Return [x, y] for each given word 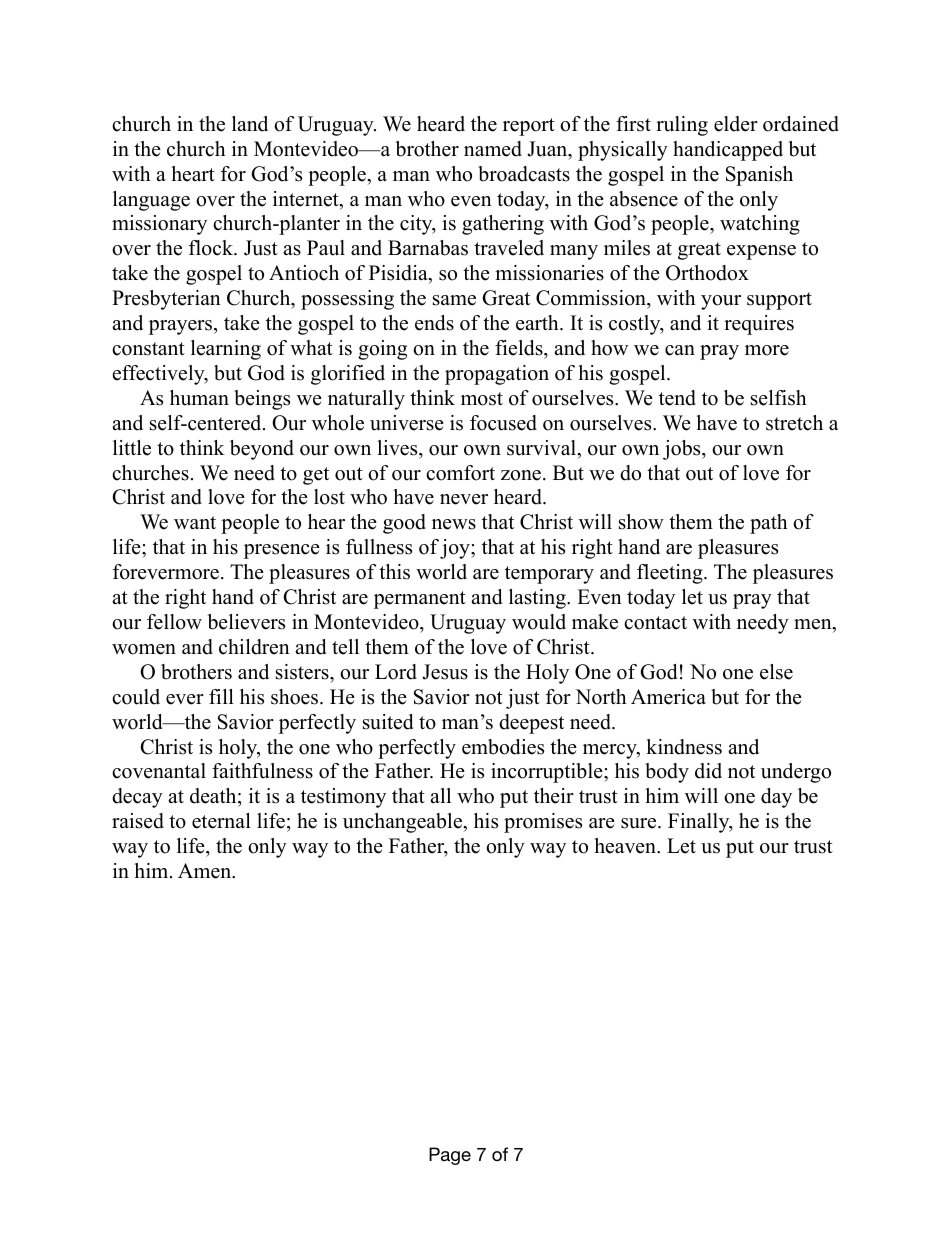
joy [456, 549]
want [195, 522]
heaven [626, 846]
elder [736, 124]
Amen [206, 871]
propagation [497, 375]
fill [221, 696]
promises [543, 823]
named [493, 149]
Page [450, 1156]
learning [226, 350]
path [769, 524]
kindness [684, 747]
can [680, 350]
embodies [503, 747]
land [250, 124]
